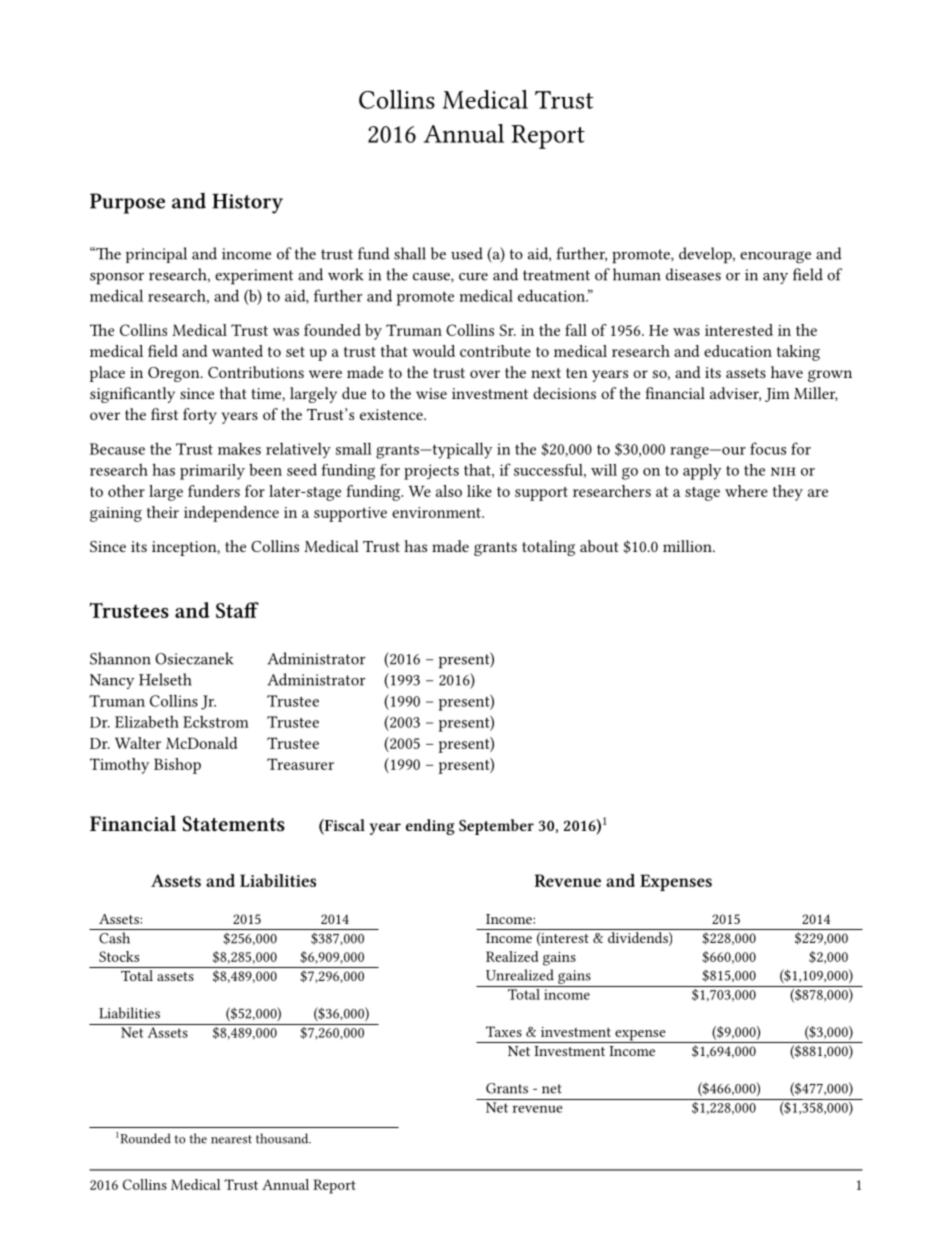 The height and width of the screenshot is (1233, 952). What do you see at coordinates (231, 1139) in the screenshot?
I see `nearest` at bounding box center [231, 1139].
